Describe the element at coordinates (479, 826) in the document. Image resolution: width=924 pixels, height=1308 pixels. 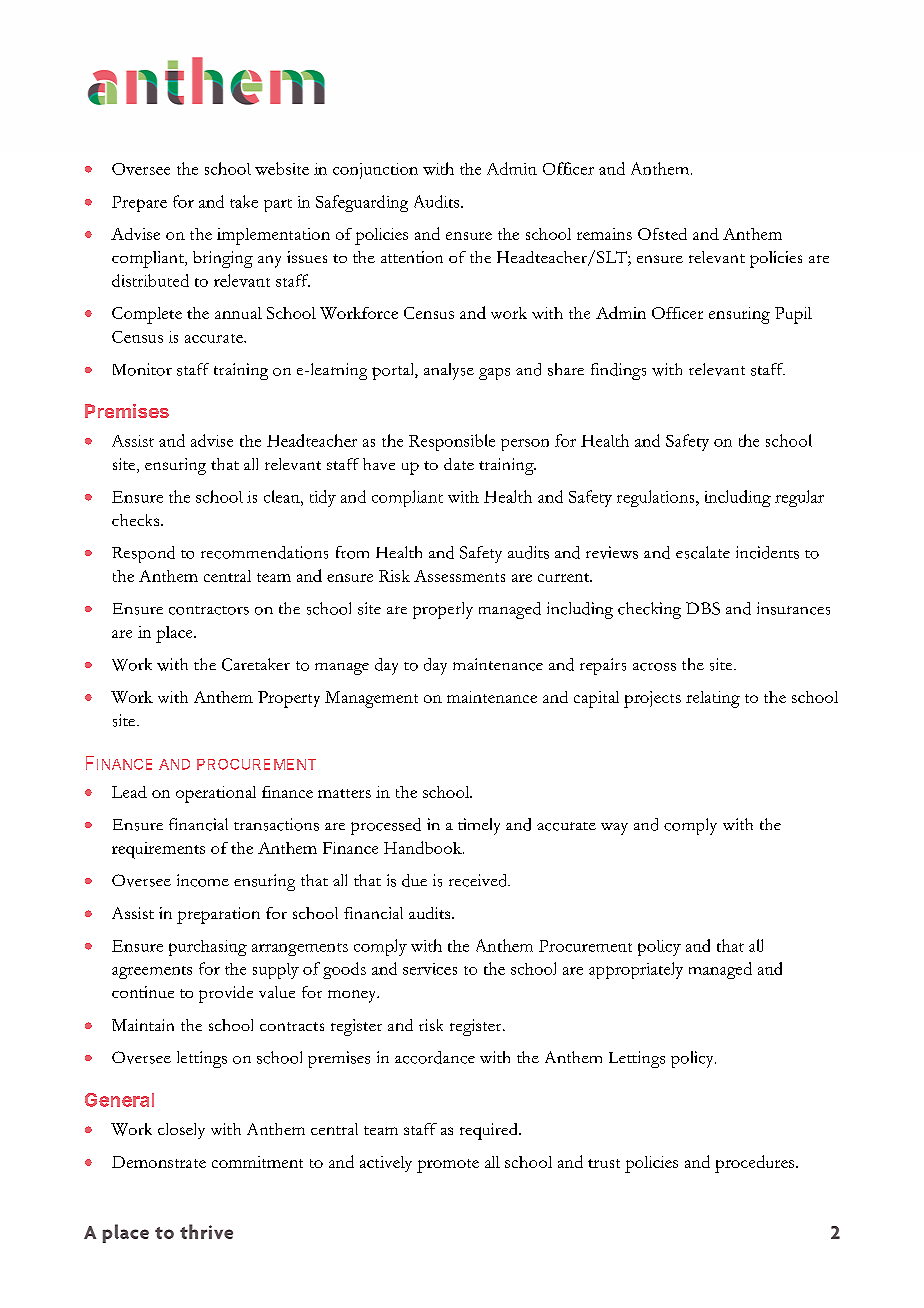
I see `timely` at that location.
